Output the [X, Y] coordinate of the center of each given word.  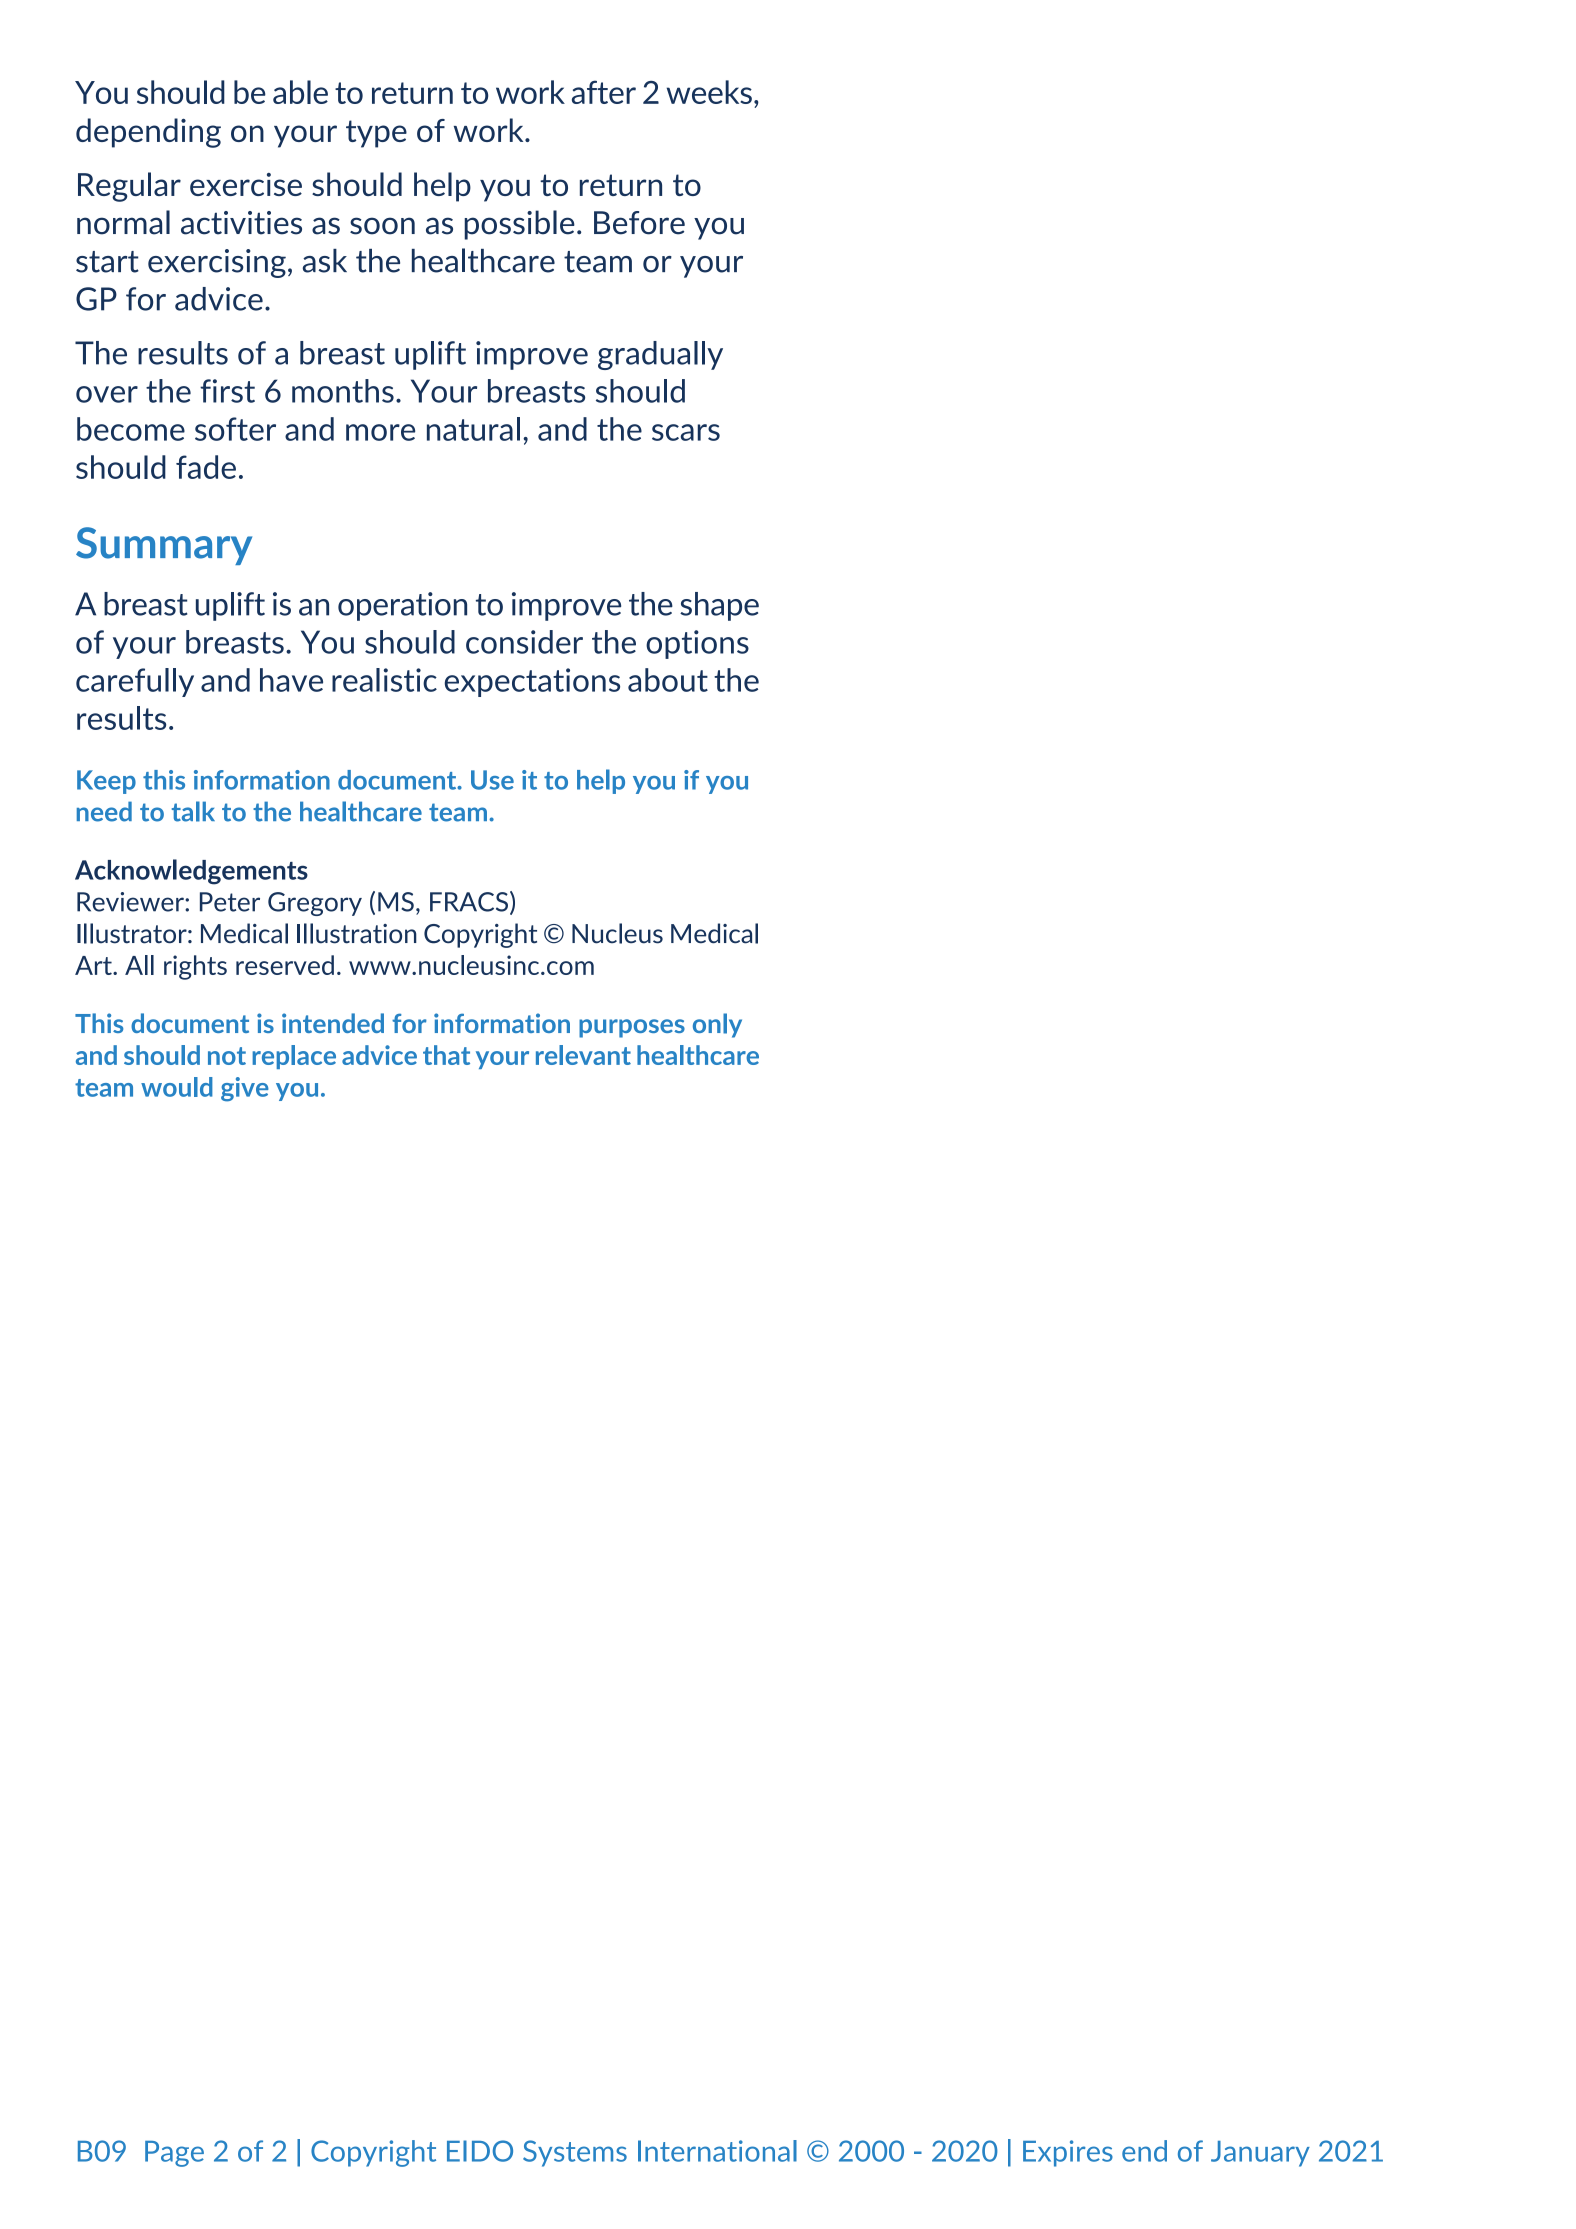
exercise [246, 184]
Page [174, 2154]
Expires [1068, 2153]
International [717, 2151]
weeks [709, 92]
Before [639, 223]
